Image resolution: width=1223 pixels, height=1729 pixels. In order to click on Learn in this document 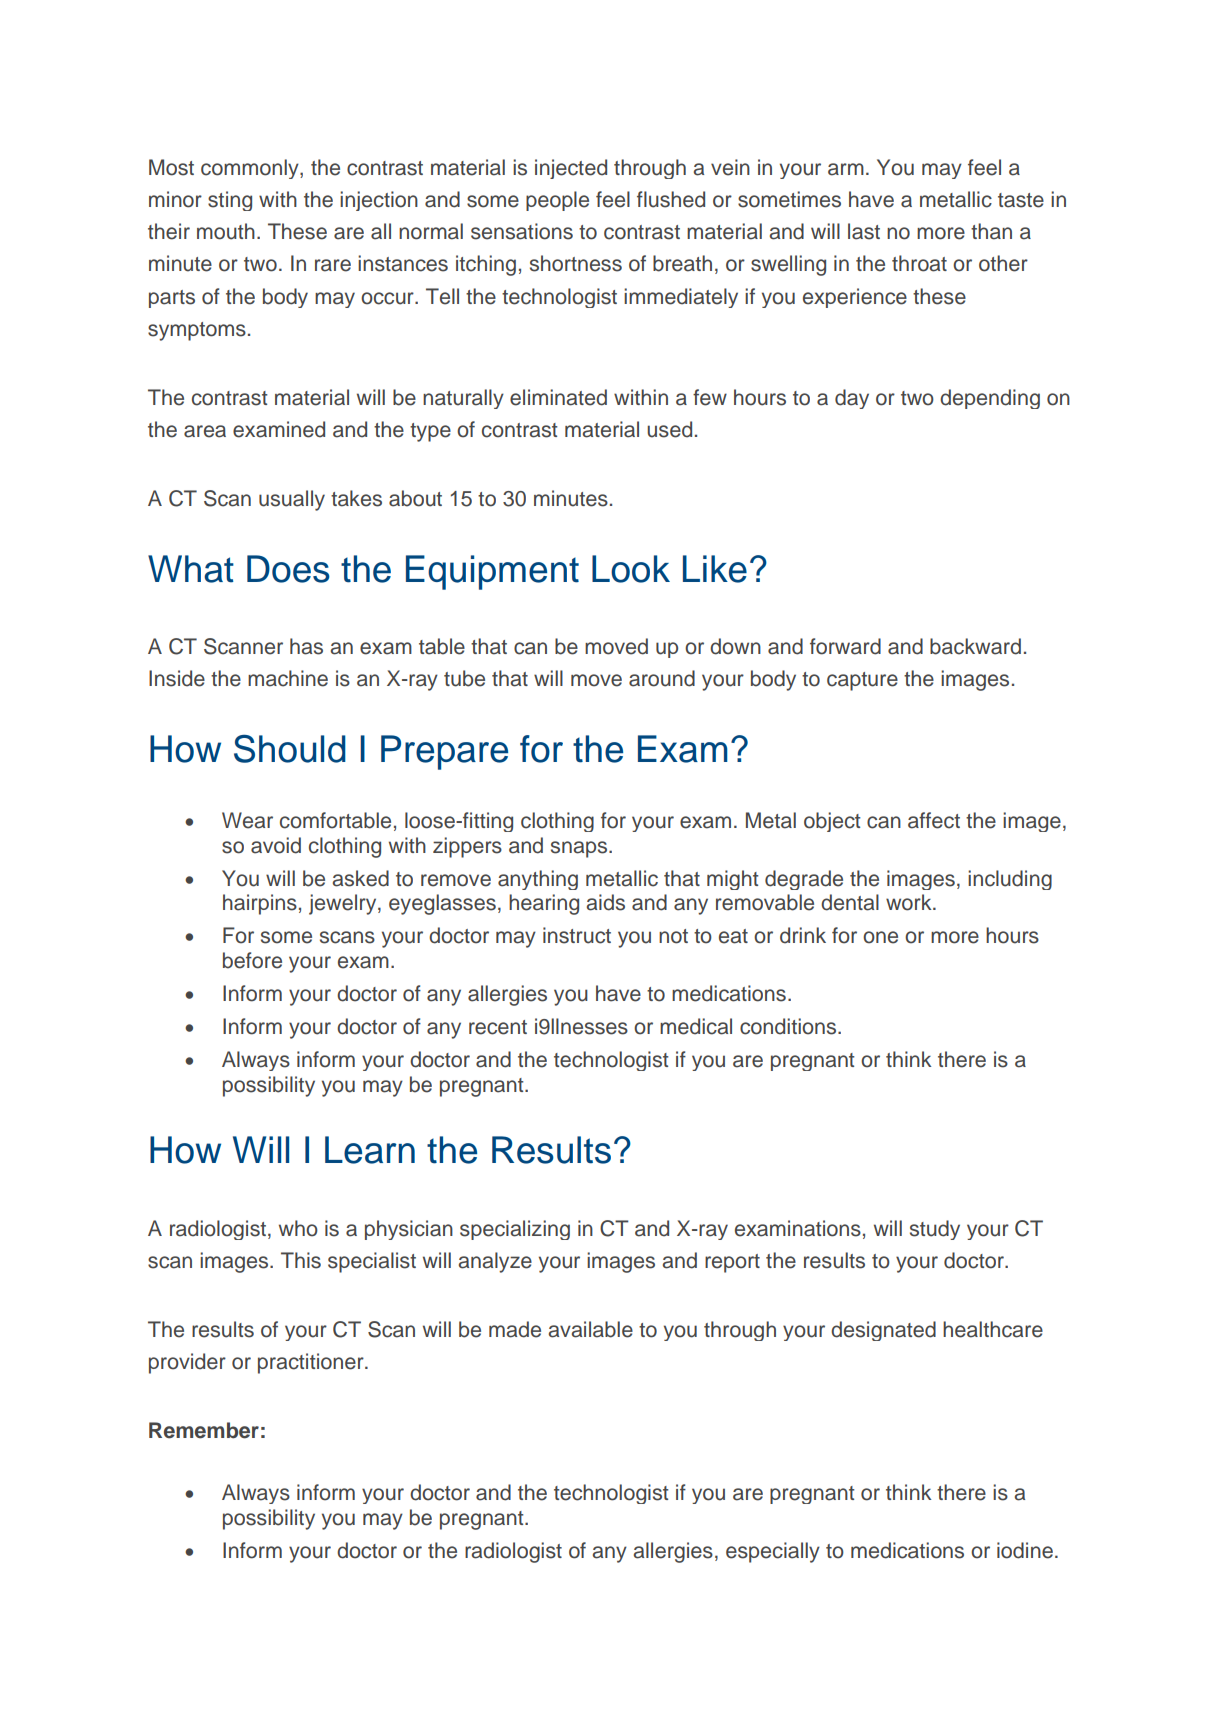, I will do `click(370, 1150)`.
